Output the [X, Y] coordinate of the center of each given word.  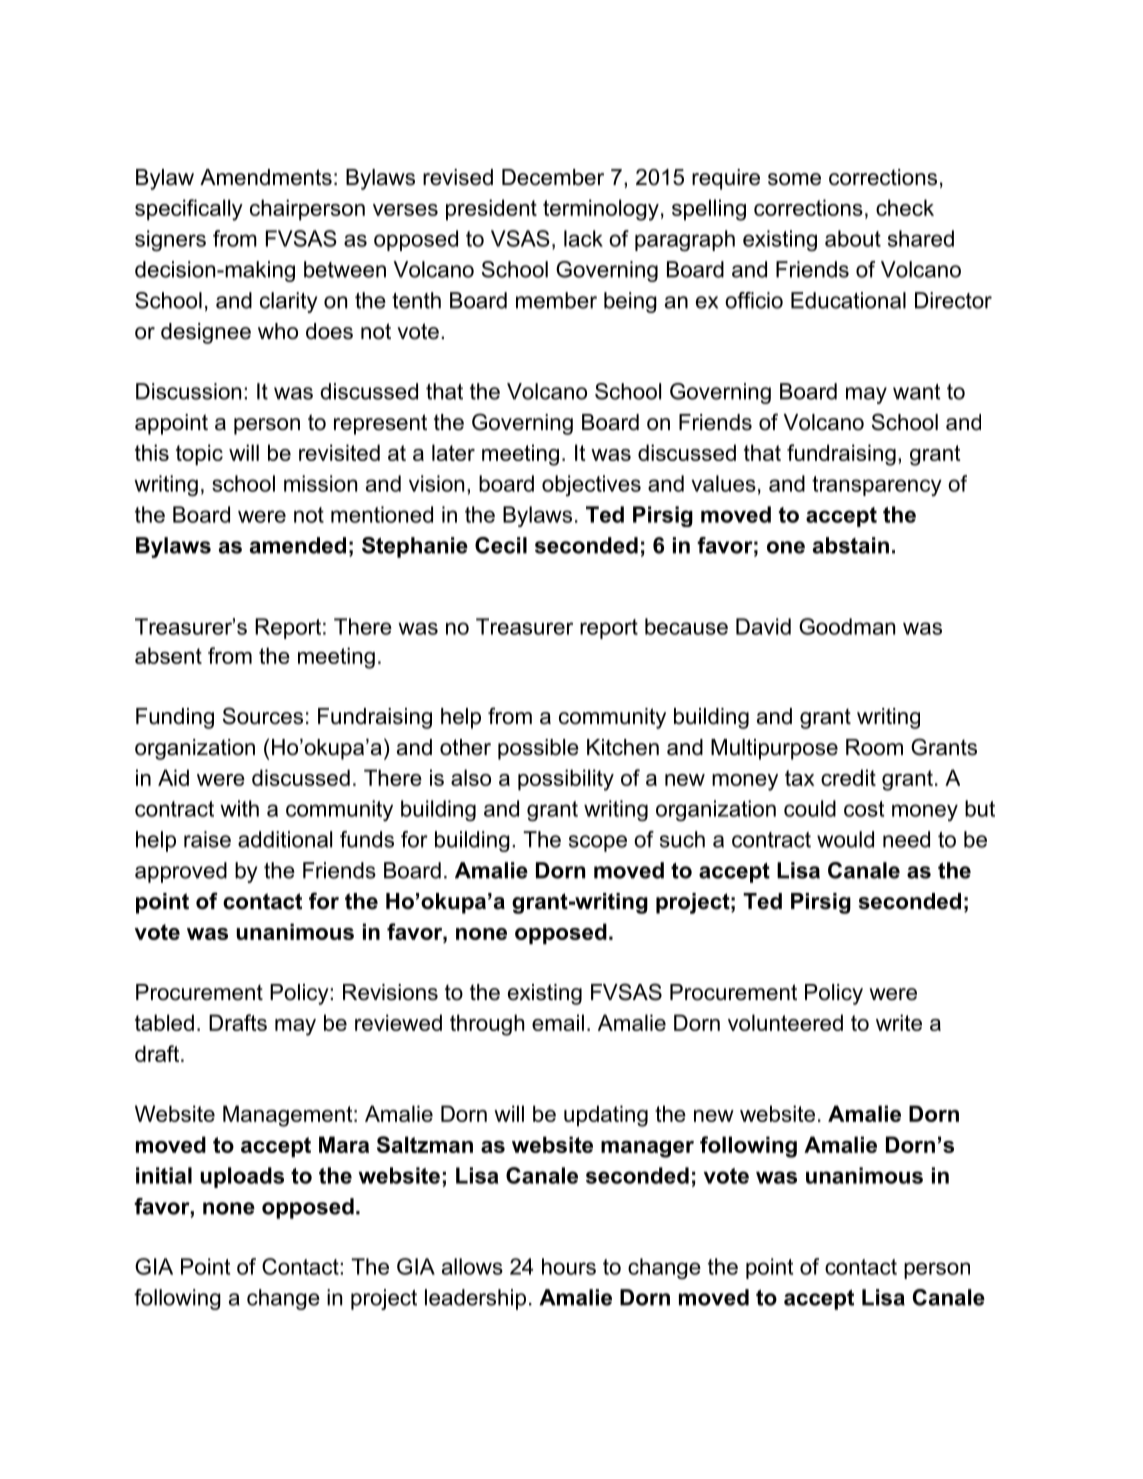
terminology [601, 210]
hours [569, 1266]
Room [874, 747]
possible [538, 749]
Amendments [266, 177]
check [905, 207]
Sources [263, 716]
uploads [242, 1177]
